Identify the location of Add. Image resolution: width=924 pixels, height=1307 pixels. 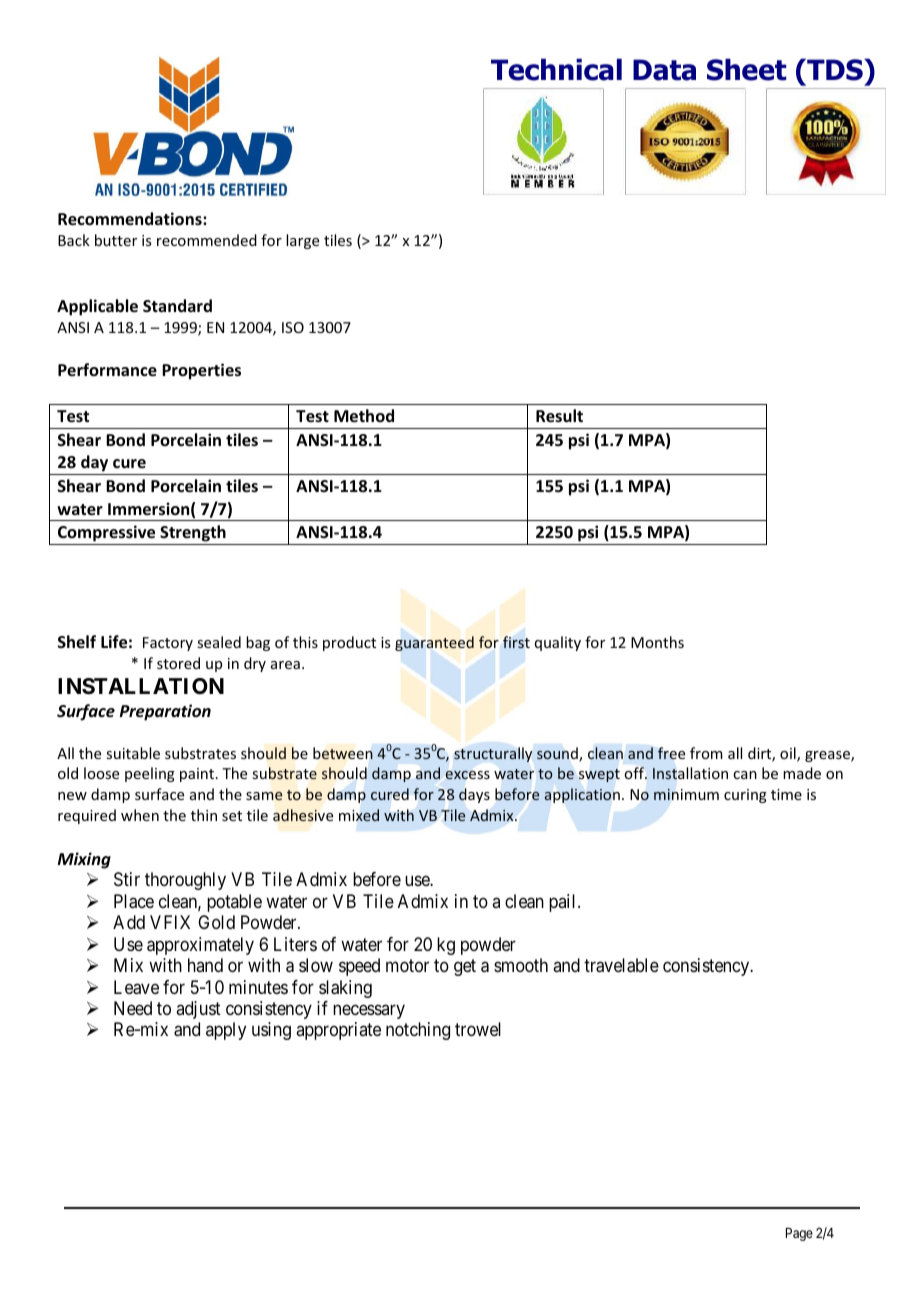
(129, 922).
